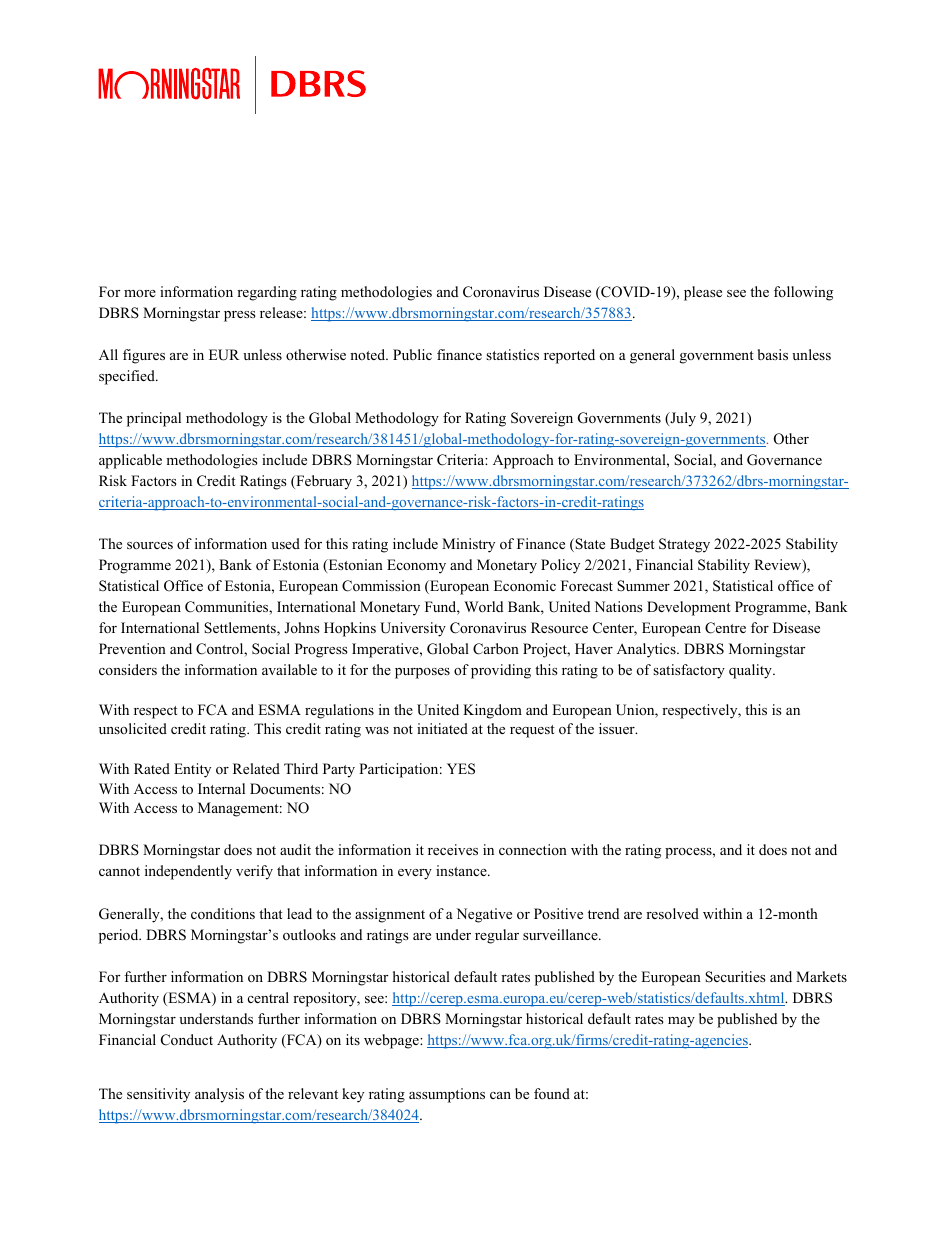 This page has width=952, height=1233. I want to click on independently, so click(188, 872).
